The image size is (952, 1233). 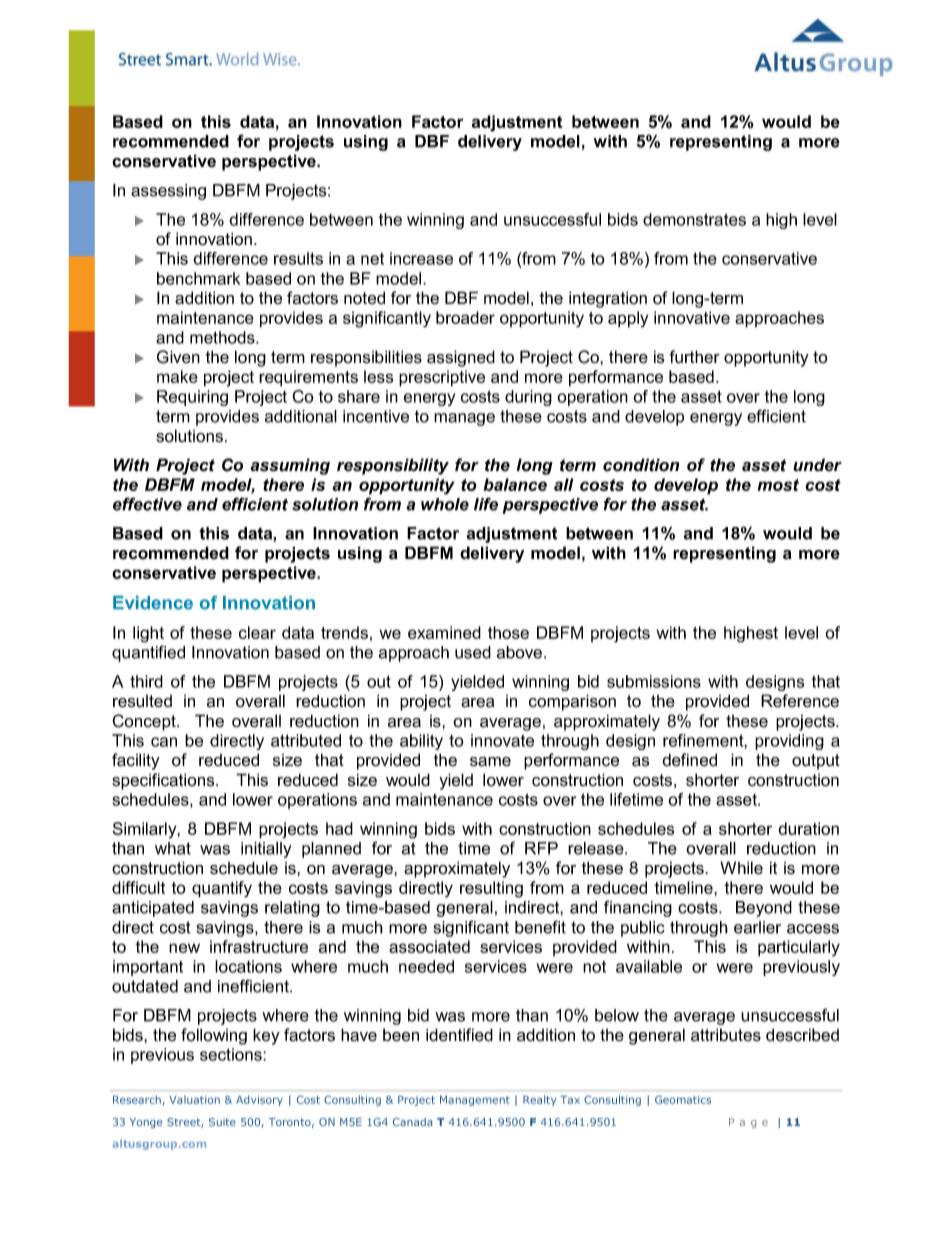 What do you see at coordinates (194, 1100) in the screenshot?
I see `Valuation` at bounding box center [194, 1100].
